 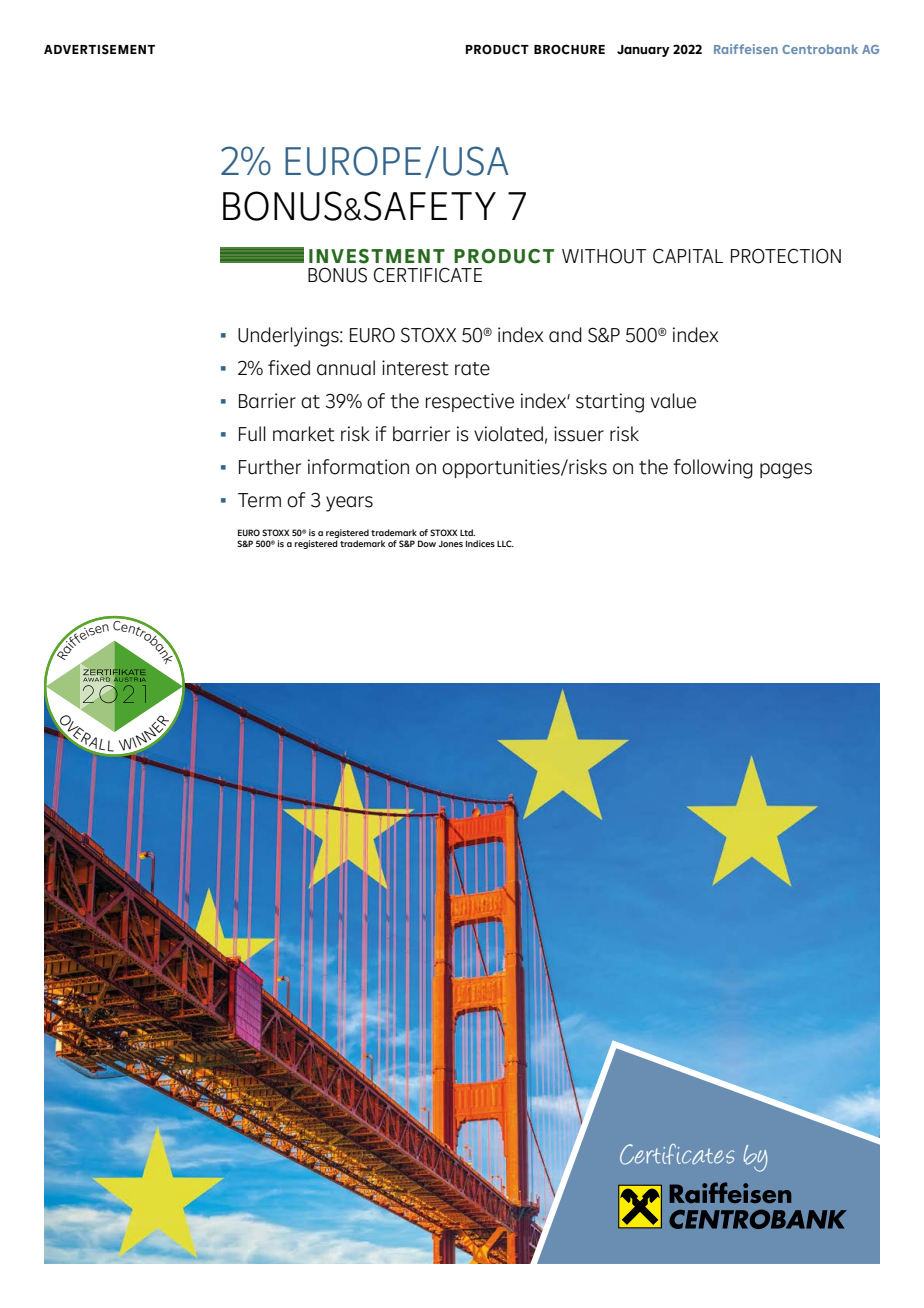 I want to click on January, so click(x=643, y=51).
